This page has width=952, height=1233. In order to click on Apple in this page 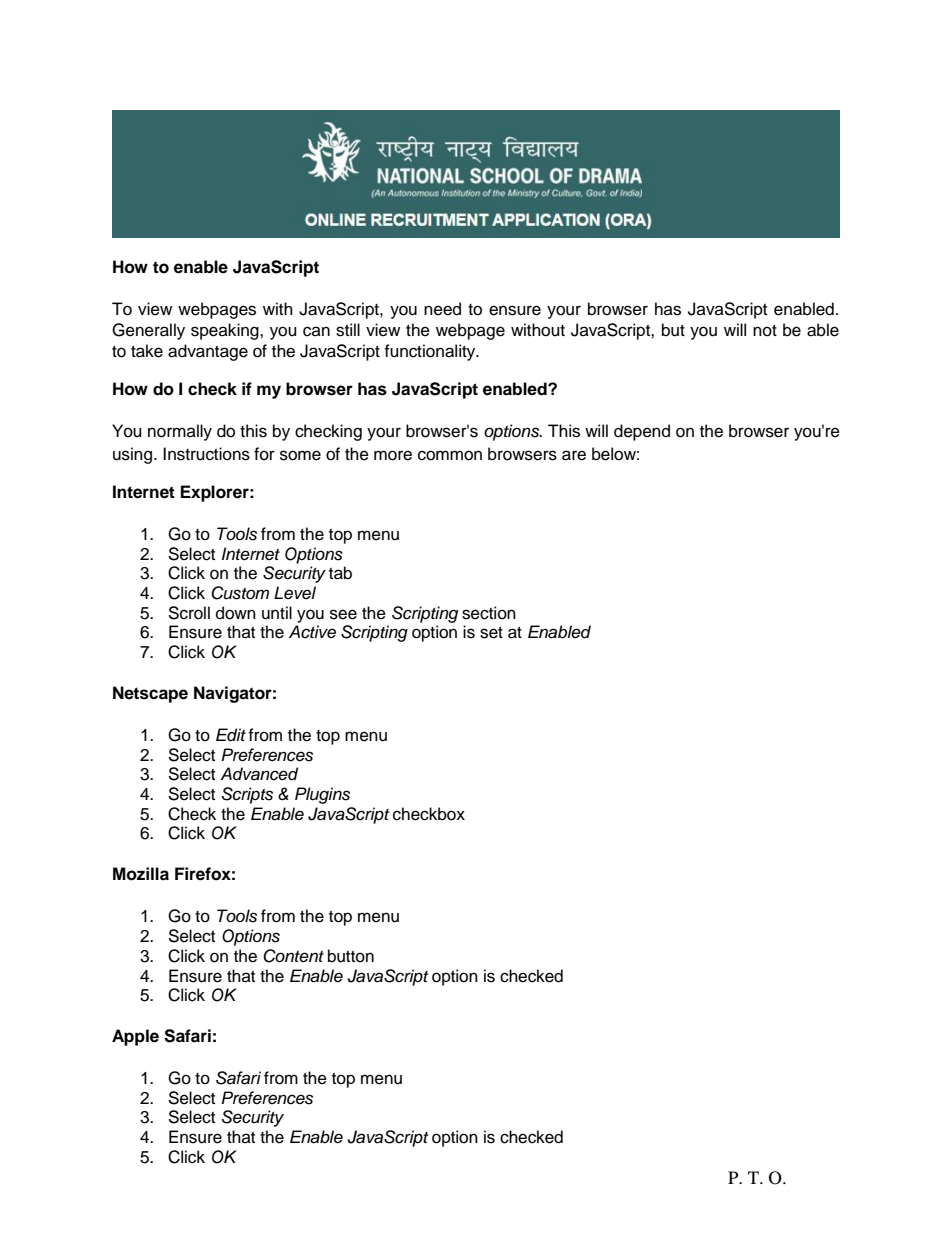, I will do `click(135, 1037)`.
